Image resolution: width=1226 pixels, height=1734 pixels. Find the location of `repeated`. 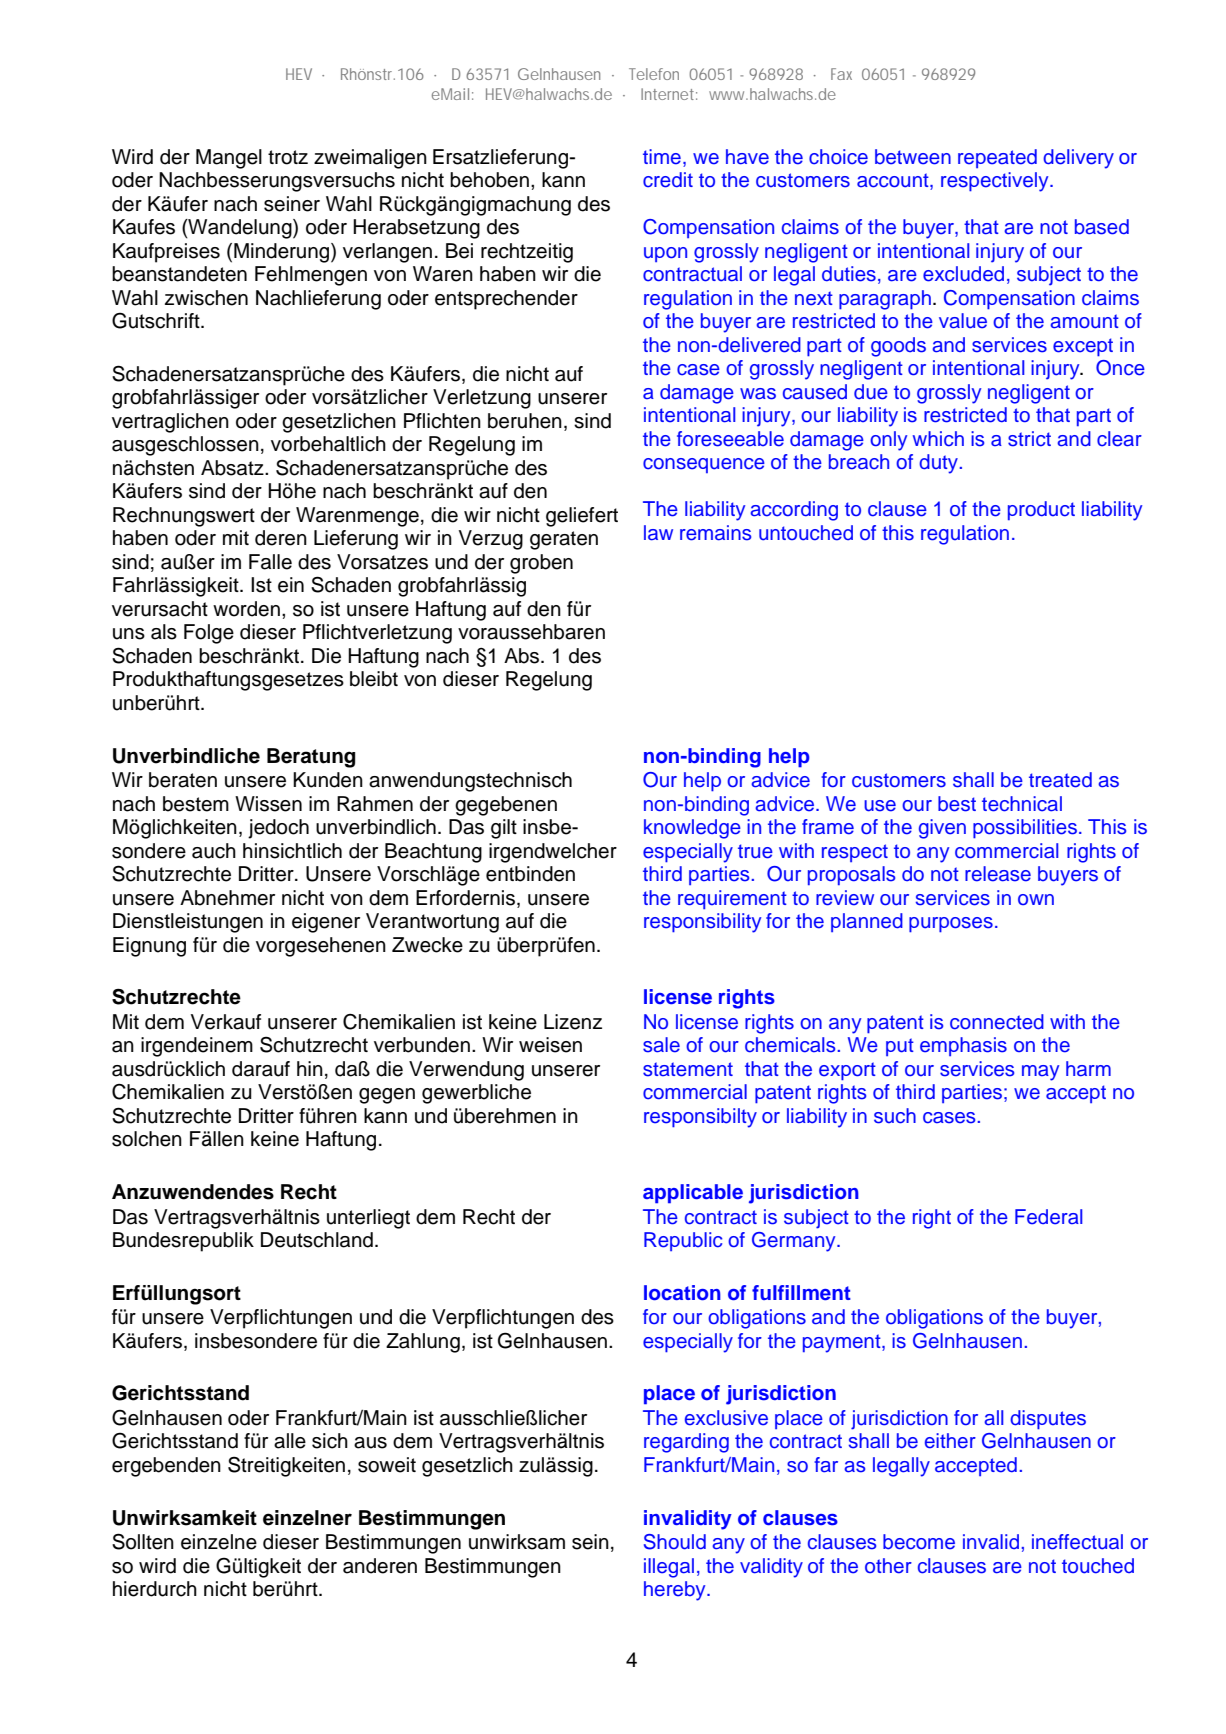

repeated is located at coordinates (997, 158).
